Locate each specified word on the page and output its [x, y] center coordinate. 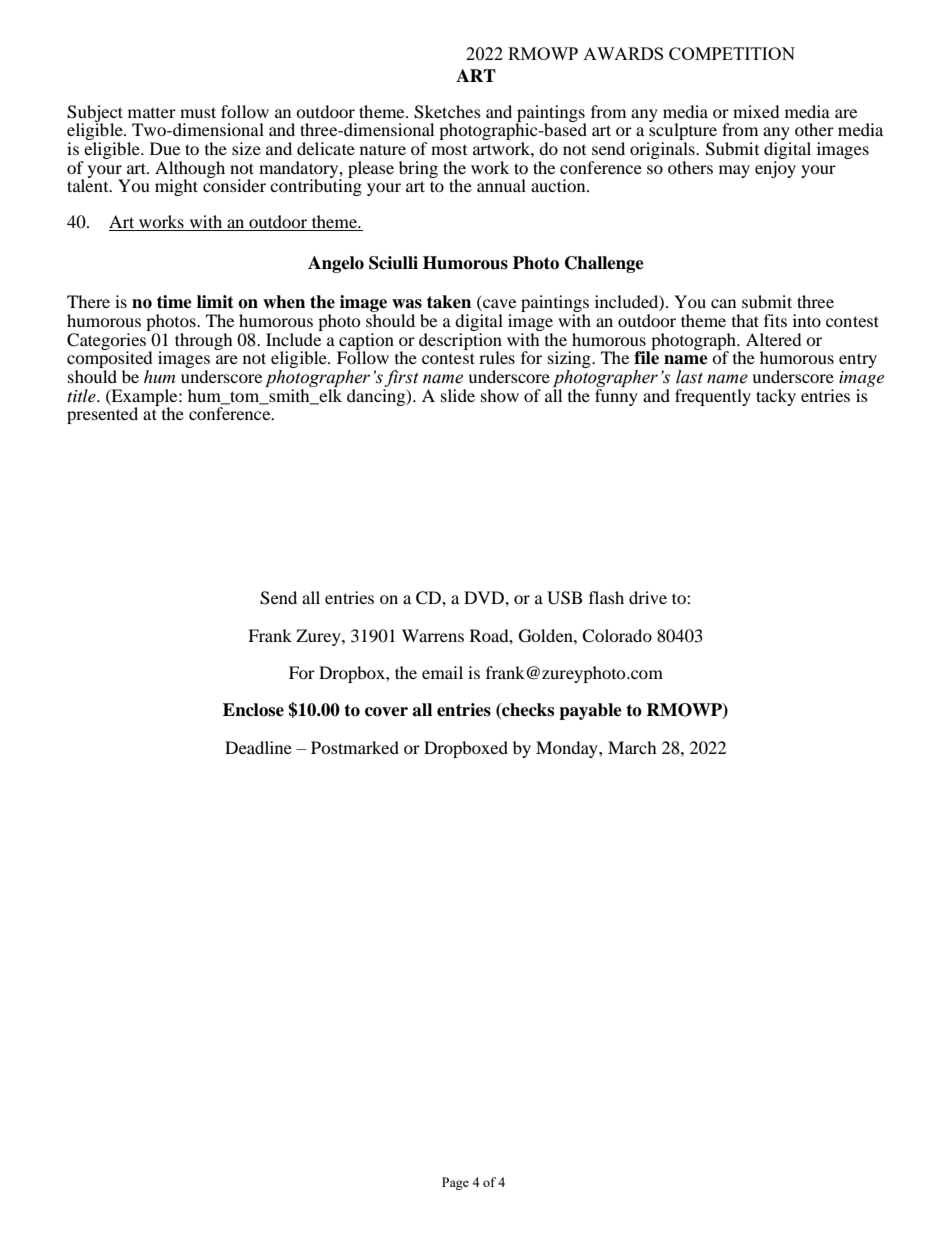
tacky [776, 397]
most [449, 150]
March [632, 747]
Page [455, 1183]
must [198, 112]
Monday [568, 749]
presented [102, 415]
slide [458, 395]
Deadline [258, 747]
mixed [756, 111]
